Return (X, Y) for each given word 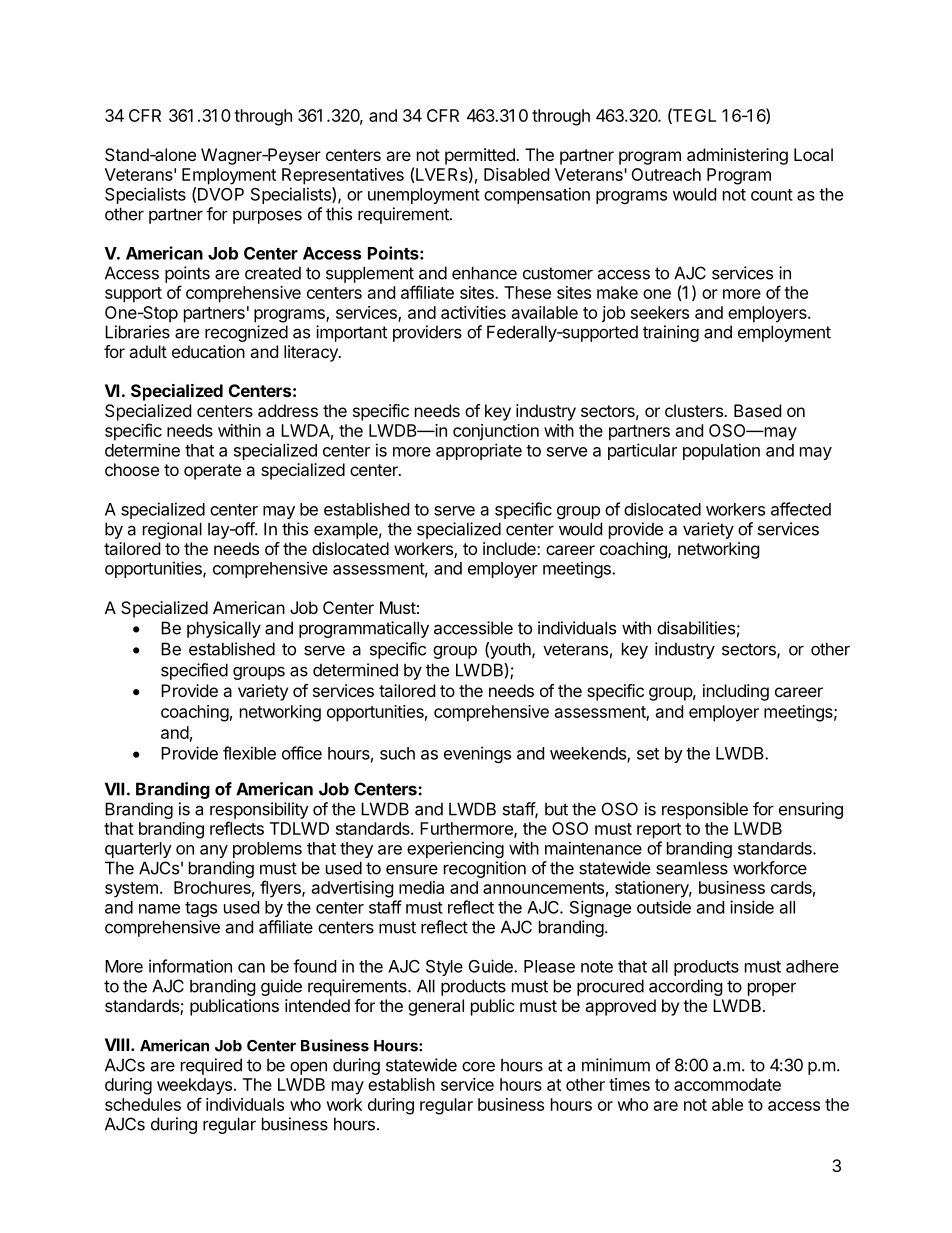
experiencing (455, 849)
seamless (692, 868)
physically (224, 629)
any (214, 851)
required (211, 1066)
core (478, 1066)
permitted (481, 156)
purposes (267, 217)
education (208, 351)
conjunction (496, 432)
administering (737, 156)
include (510, 548)
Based (757, 410)
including (736, 692)
